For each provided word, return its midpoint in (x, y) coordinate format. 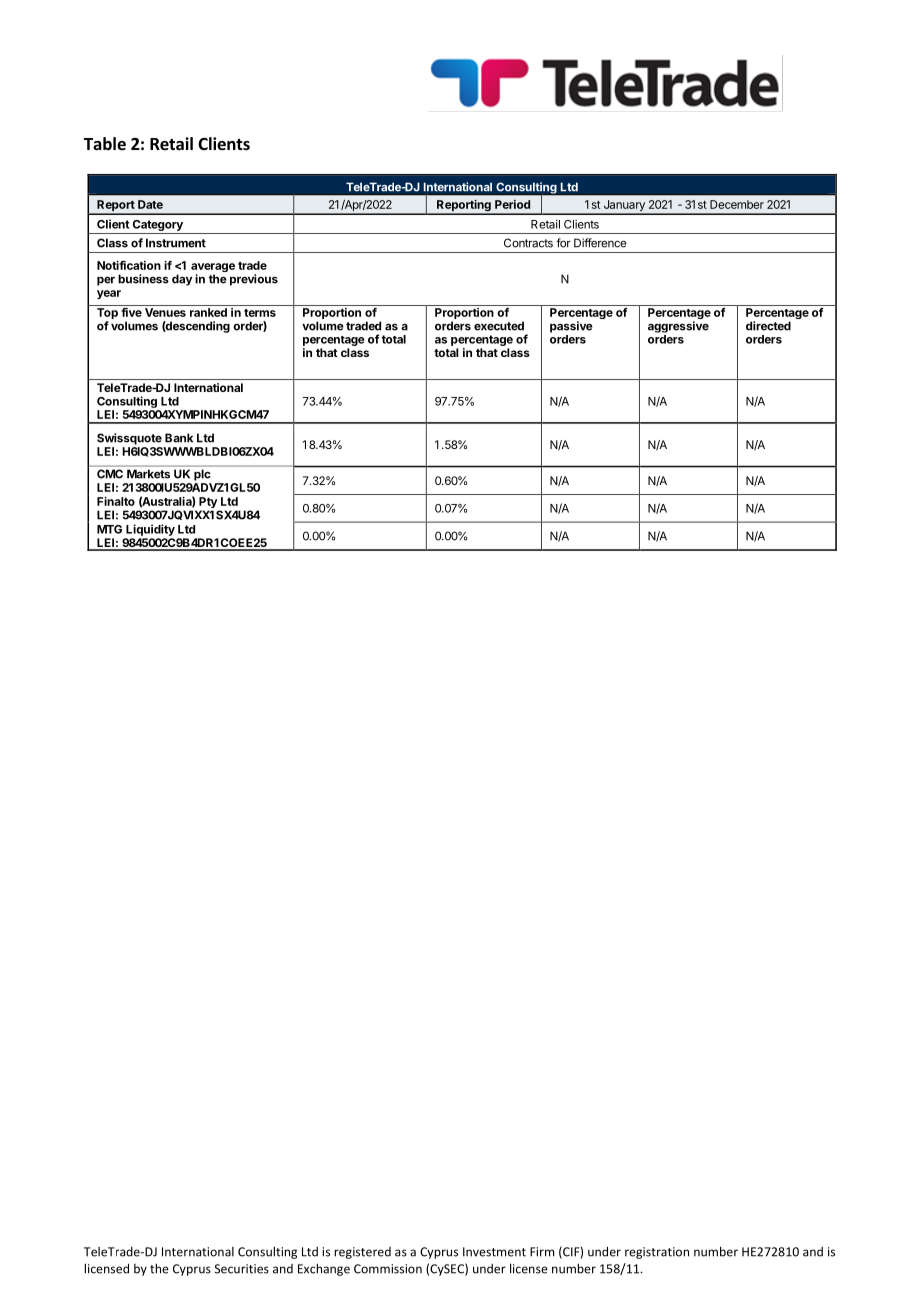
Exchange (324, 1269)
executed (499, 326)
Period (512, 204)
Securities (242, 1269)
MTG (109, 529)
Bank (179, 438)
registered (362, 1253)
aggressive (678, 327)
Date (150, 204)
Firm (542, 1252)
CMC (110, 474)
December (737, 204)
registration (657, 1253)
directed (768, 326)
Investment (494, 1252)
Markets (148, 474)
